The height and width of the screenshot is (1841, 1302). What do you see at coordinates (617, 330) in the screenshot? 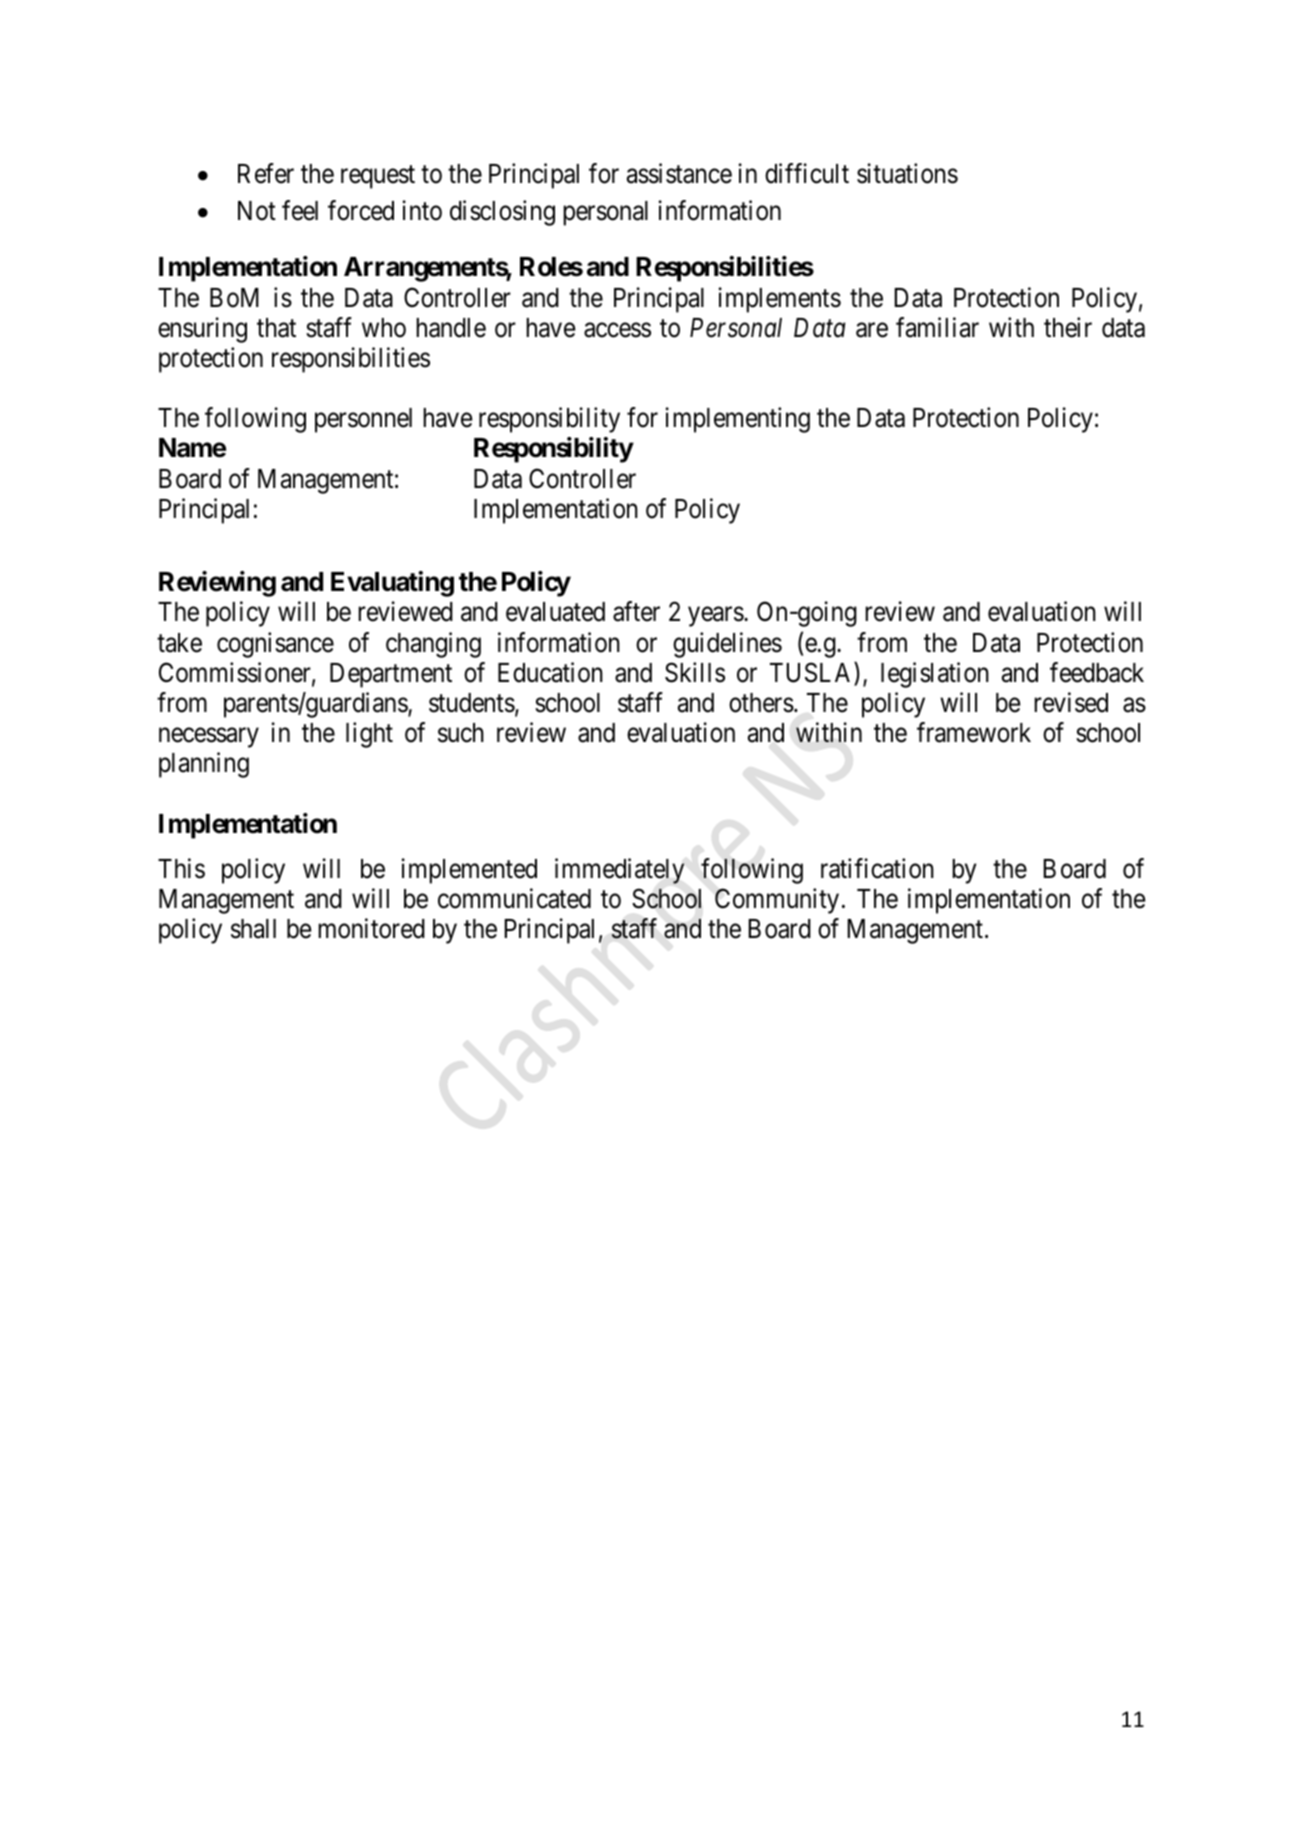
I see `access` at bounding box center [617, 330].
